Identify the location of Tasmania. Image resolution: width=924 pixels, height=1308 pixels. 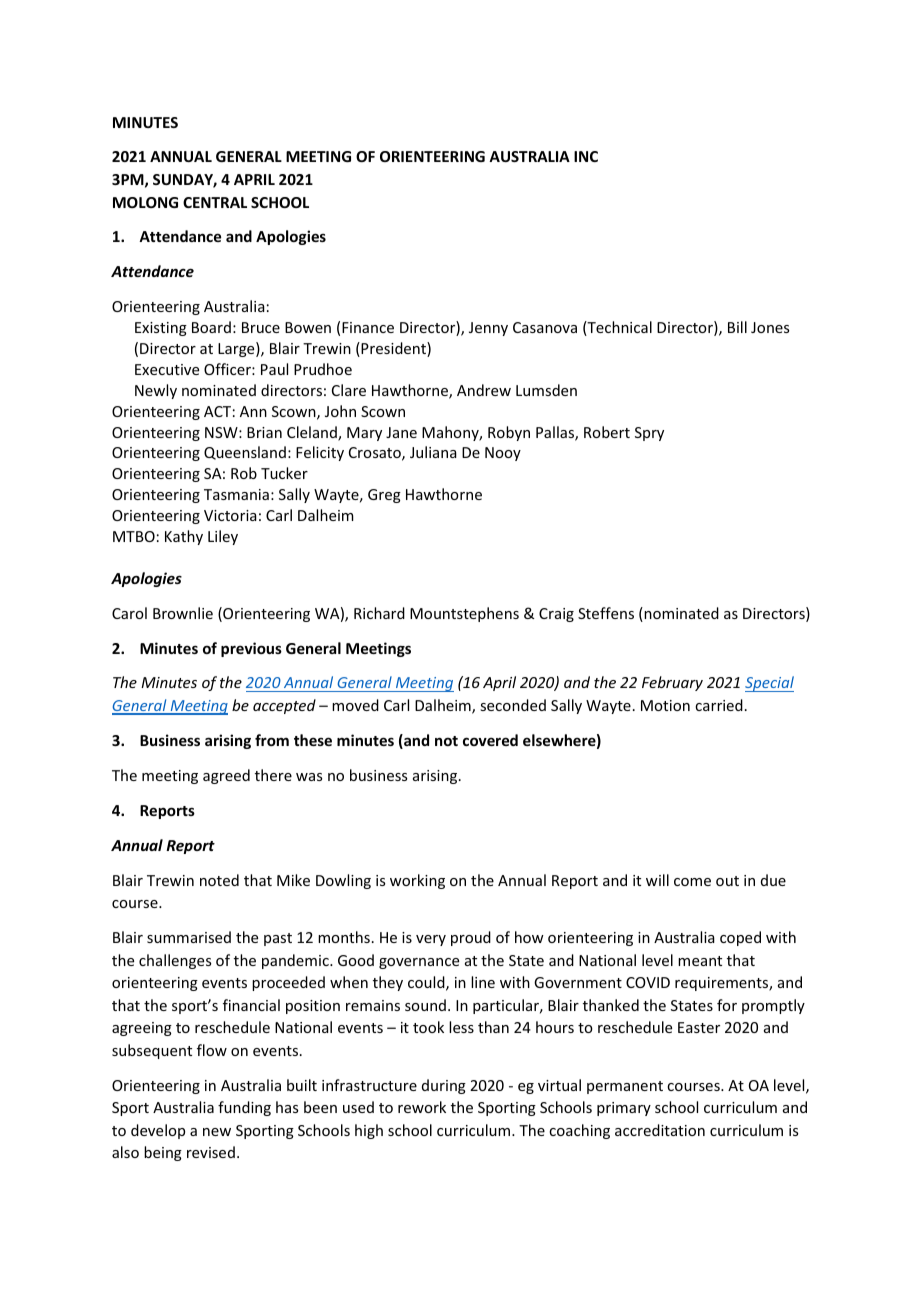
(236, 494).
